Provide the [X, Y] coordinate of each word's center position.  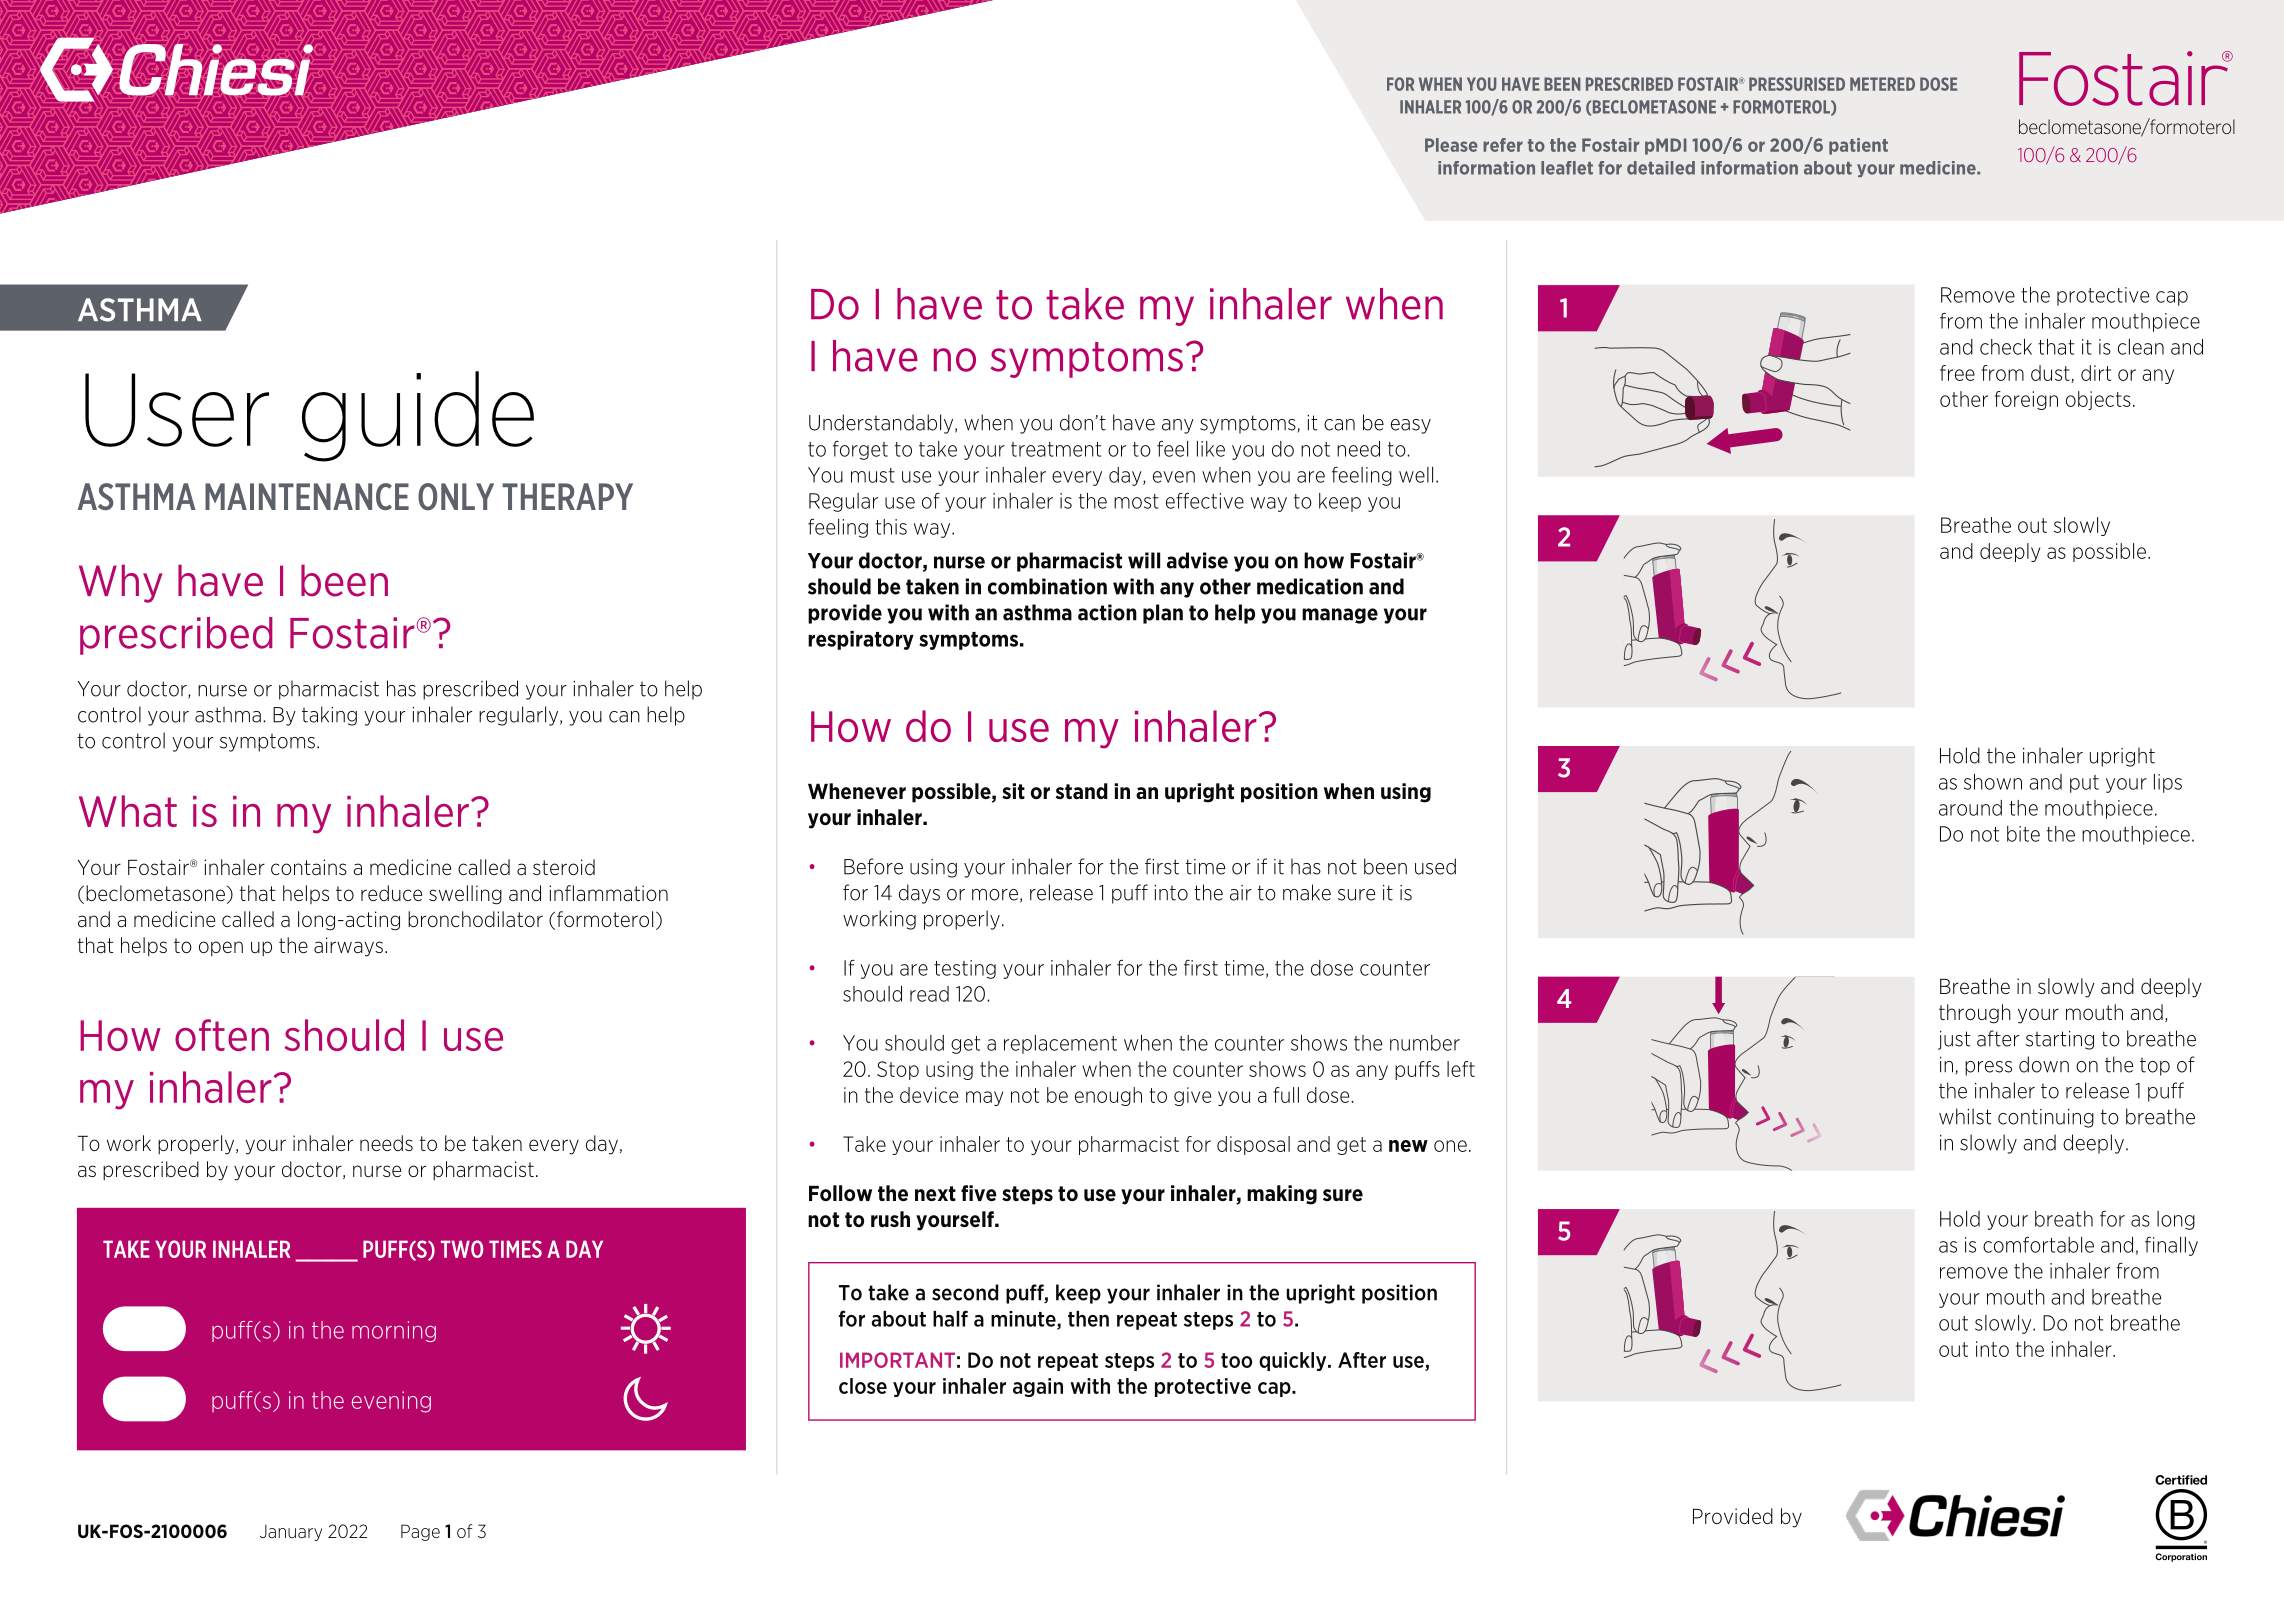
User [177, 410]
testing [965, 969]
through [1975, 1014]
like [1211, 449]
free [1957, 373]
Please [1451, 145]
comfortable [2038, 1245]
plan [1163, 614]
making [1282, 1195]
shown [1993, 782]
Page [420, 1532]
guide [418, 416]
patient [1858, 146]
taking [329, 716]
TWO [462, 1249]
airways [348, 947]
